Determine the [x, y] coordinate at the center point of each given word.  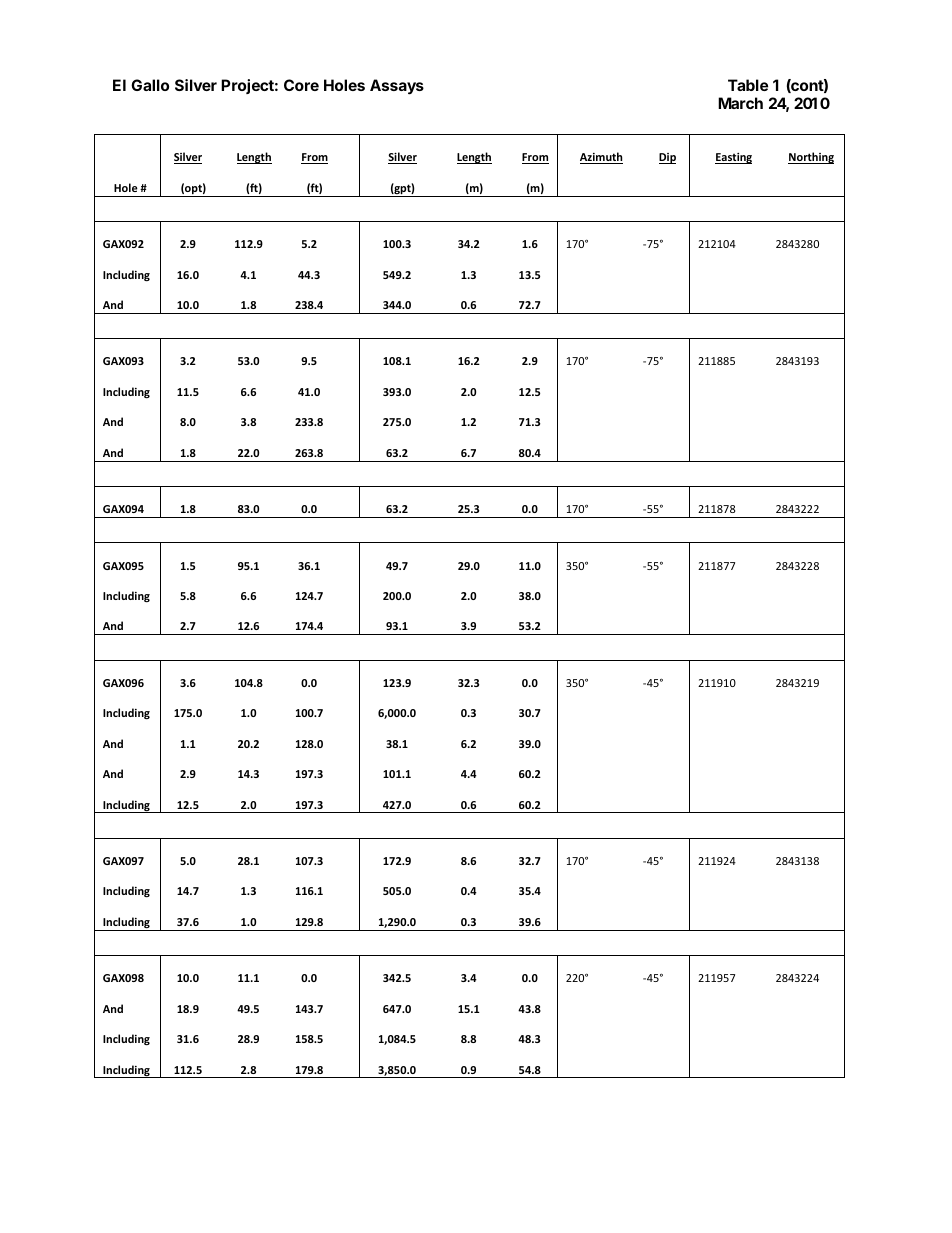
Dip [667, 158]
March [740, 103]
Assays [397, 87]
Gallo [150, 85]
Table [748, 85]
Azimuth [601, 158]
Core [301, 85]
